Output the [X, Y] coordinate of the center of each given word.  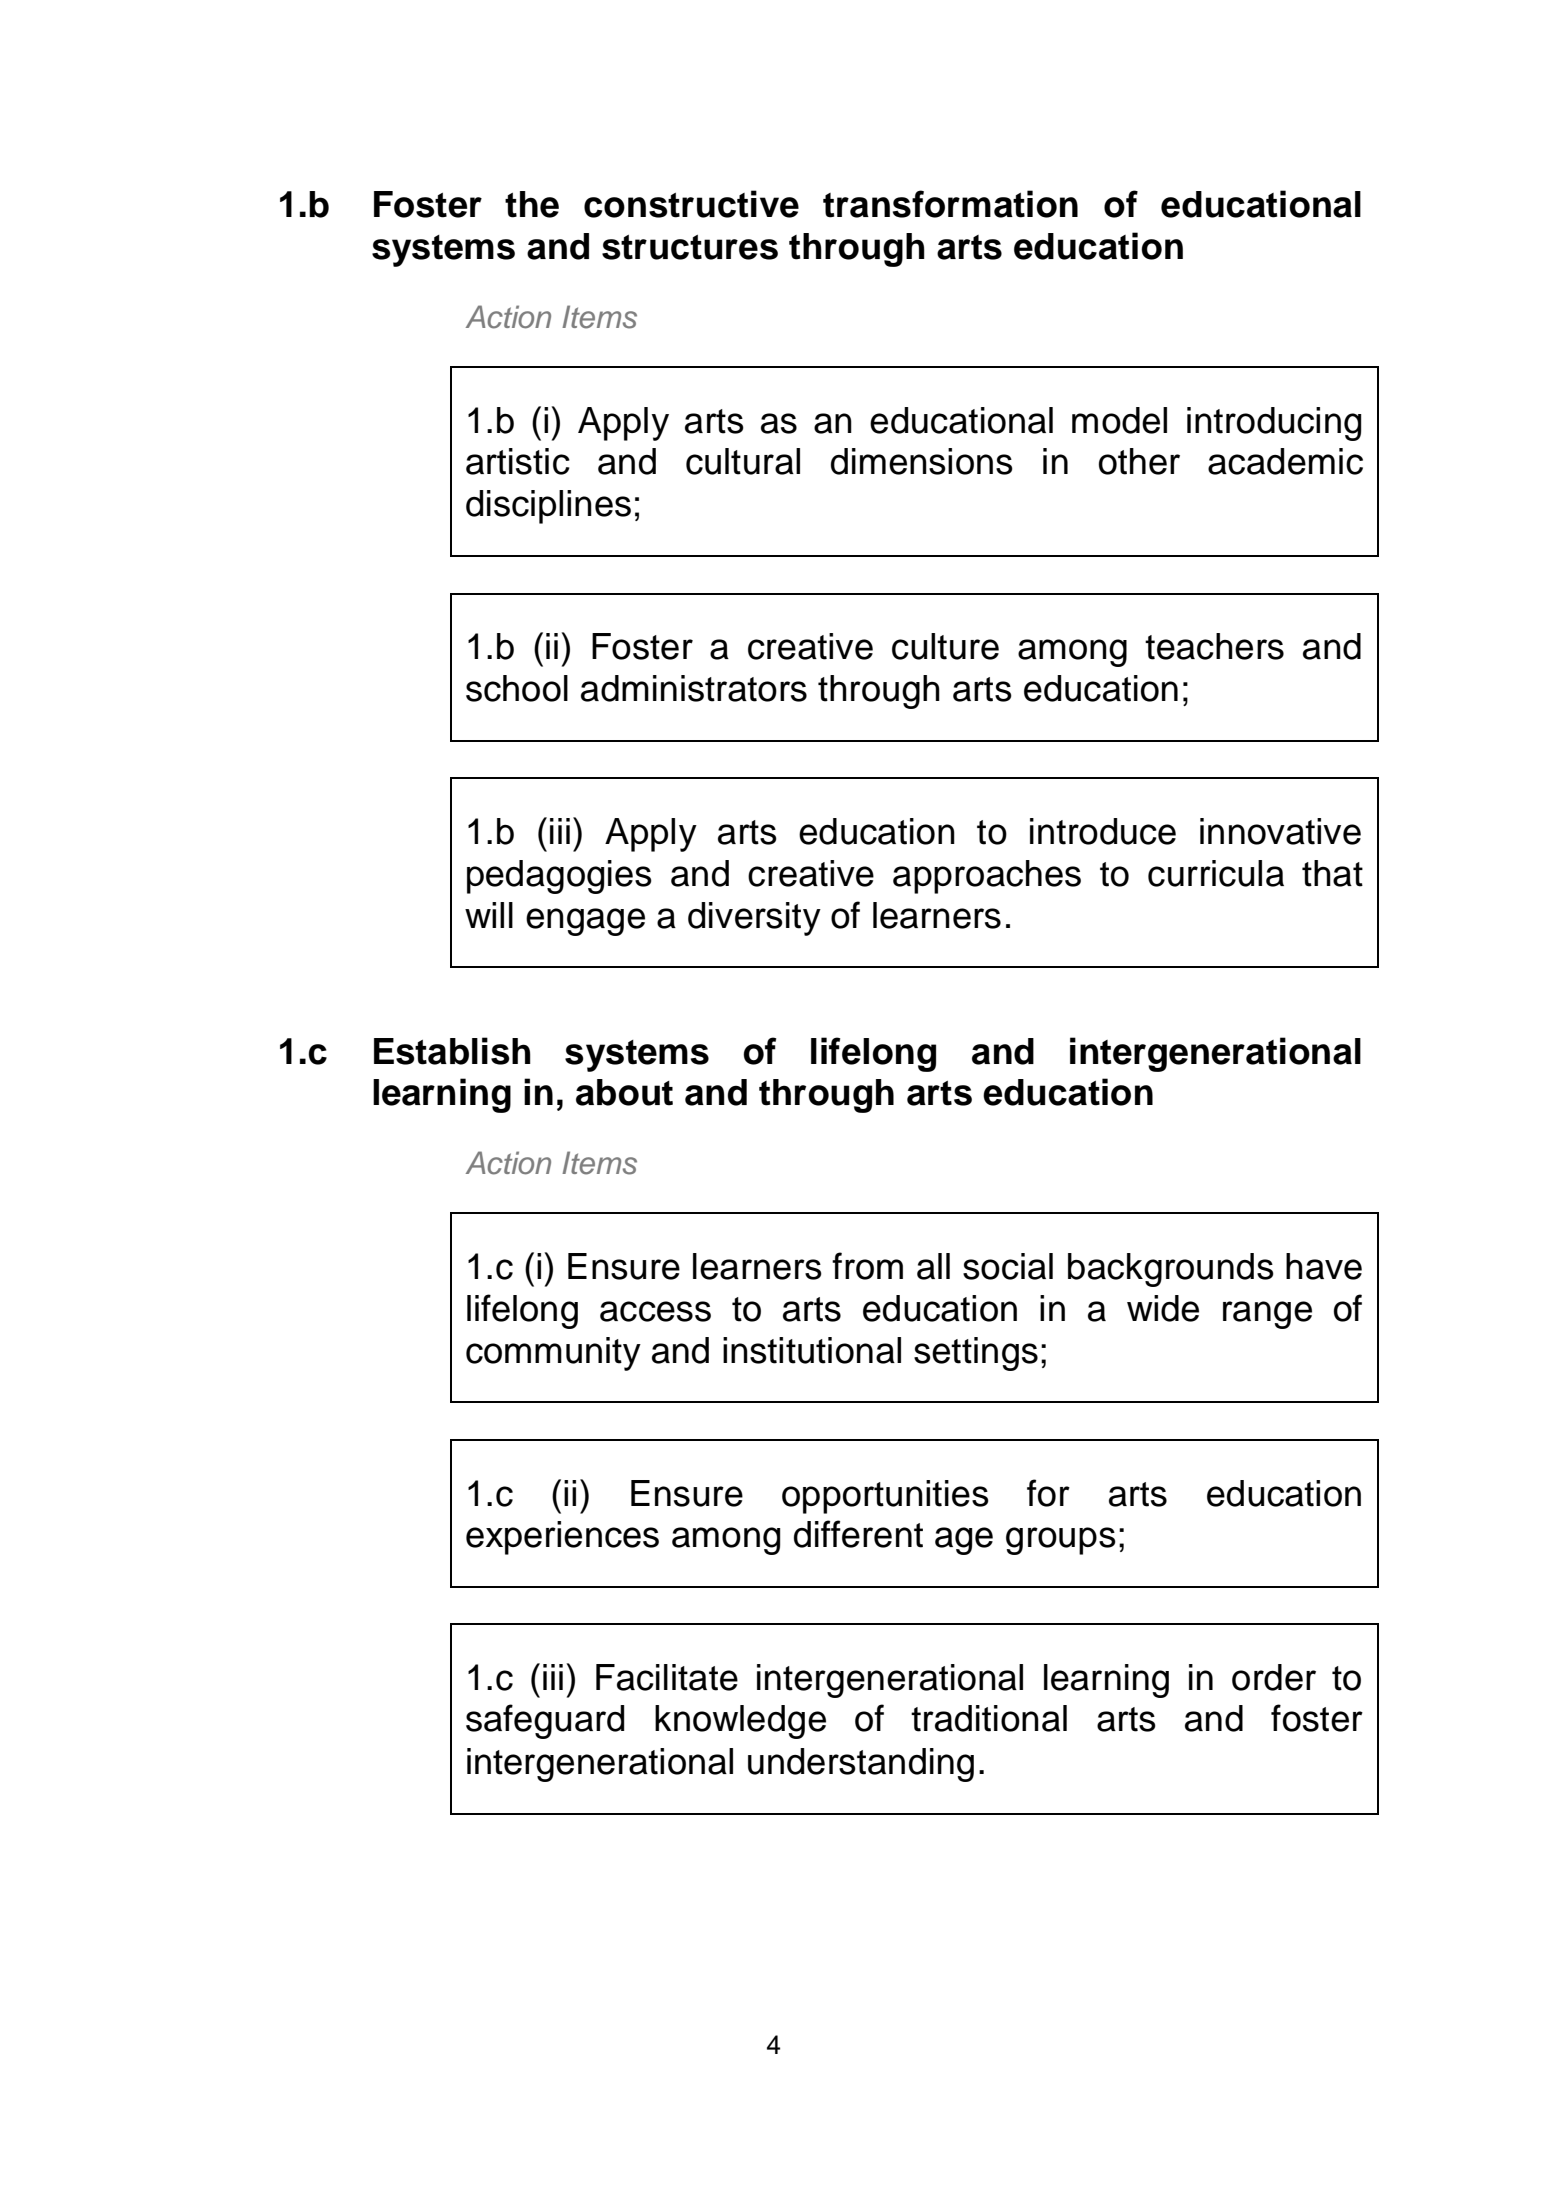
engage [585, 922]
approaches [987, 877]
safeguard [545, 1721]
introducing [1274, 424]
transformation [950, 204]
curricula [1216, 873]
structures [690, 247]
